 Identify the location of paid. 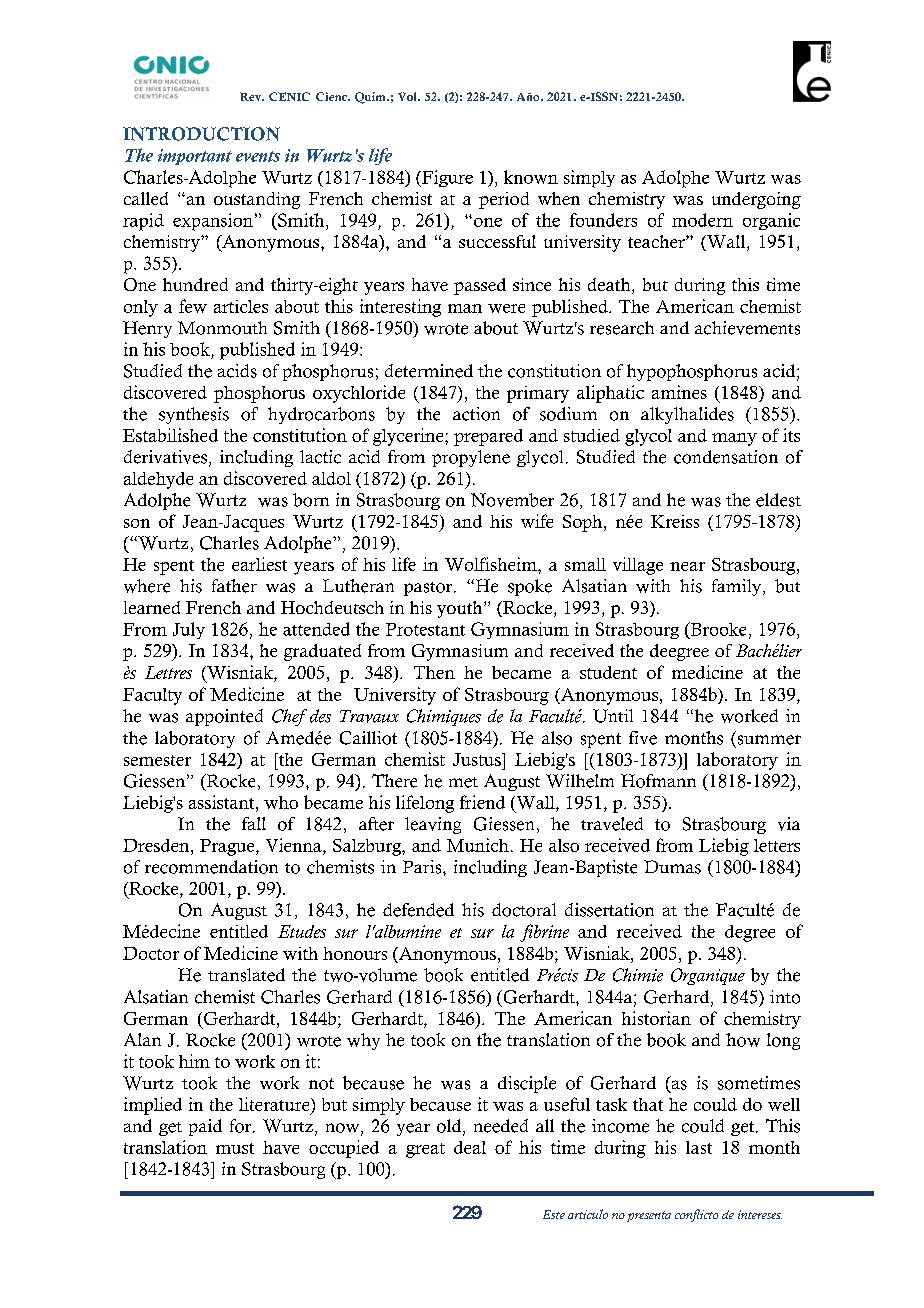
(205, 1127).
